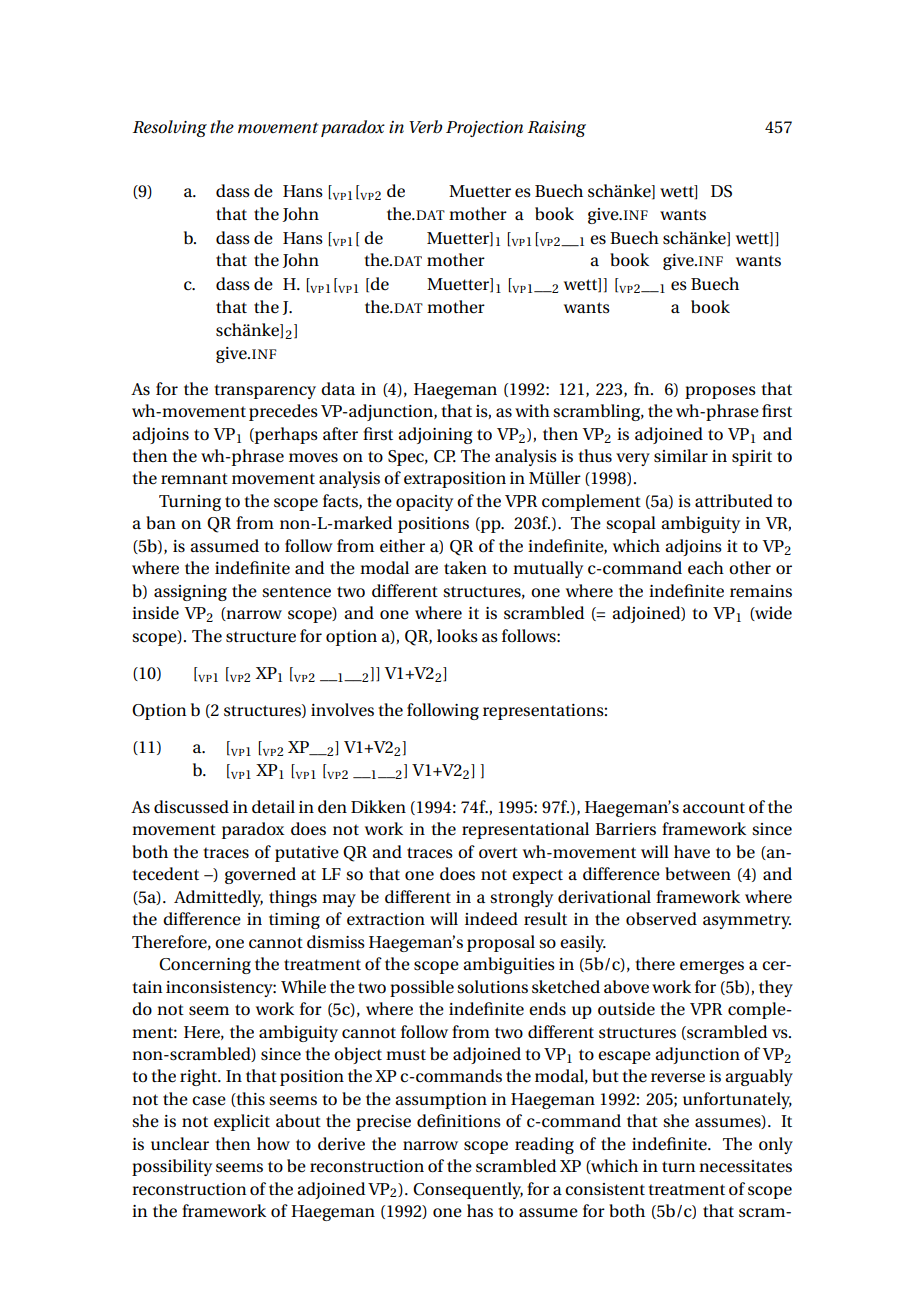 The image size is (924, 1308). Describe the element at coordinates (745, 1166) in the image. I see `necessitates` at that location.
